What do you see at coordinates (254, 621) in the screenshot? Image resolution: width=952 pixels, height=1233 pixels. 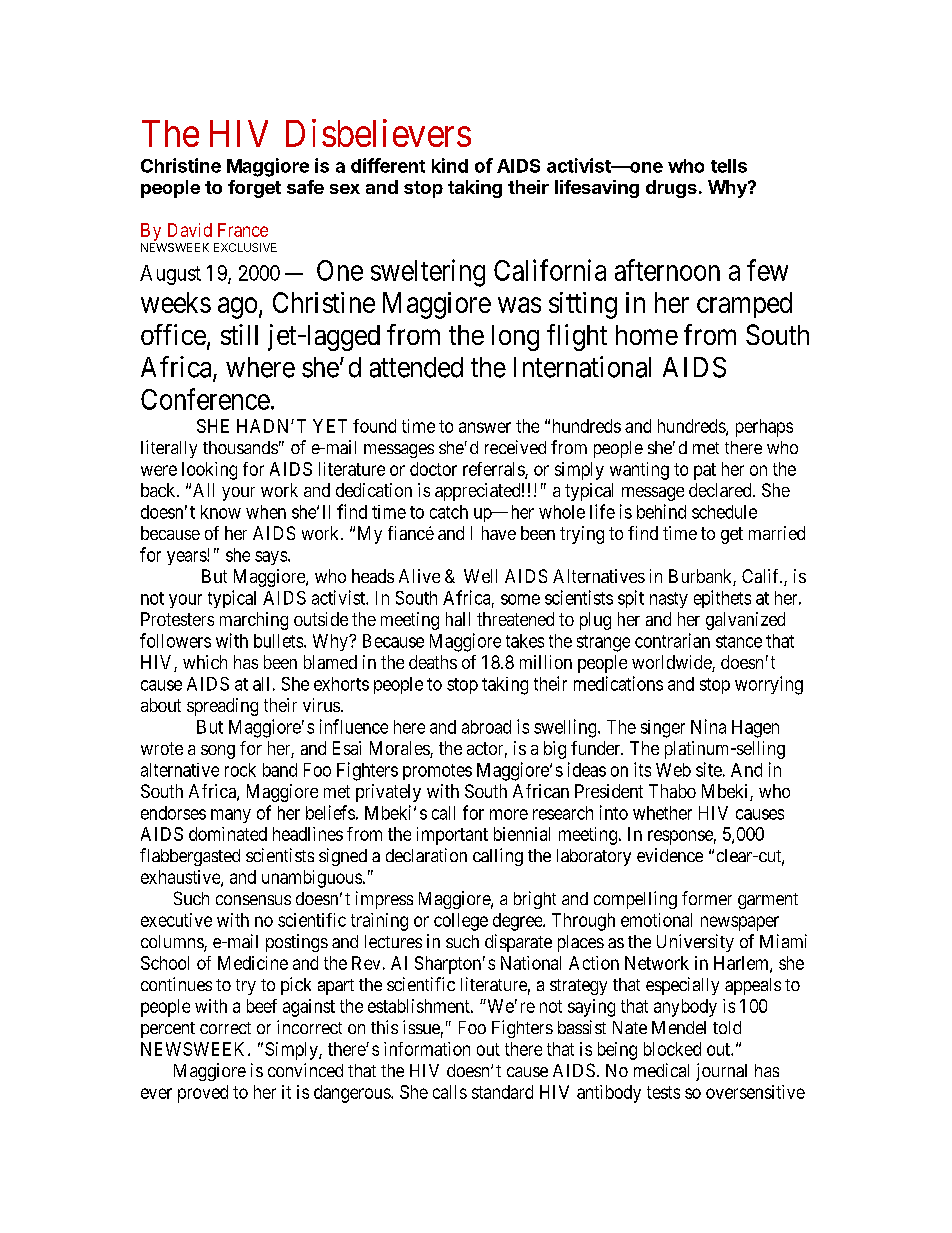 I see `marching` at bounding box center [254, 621].
